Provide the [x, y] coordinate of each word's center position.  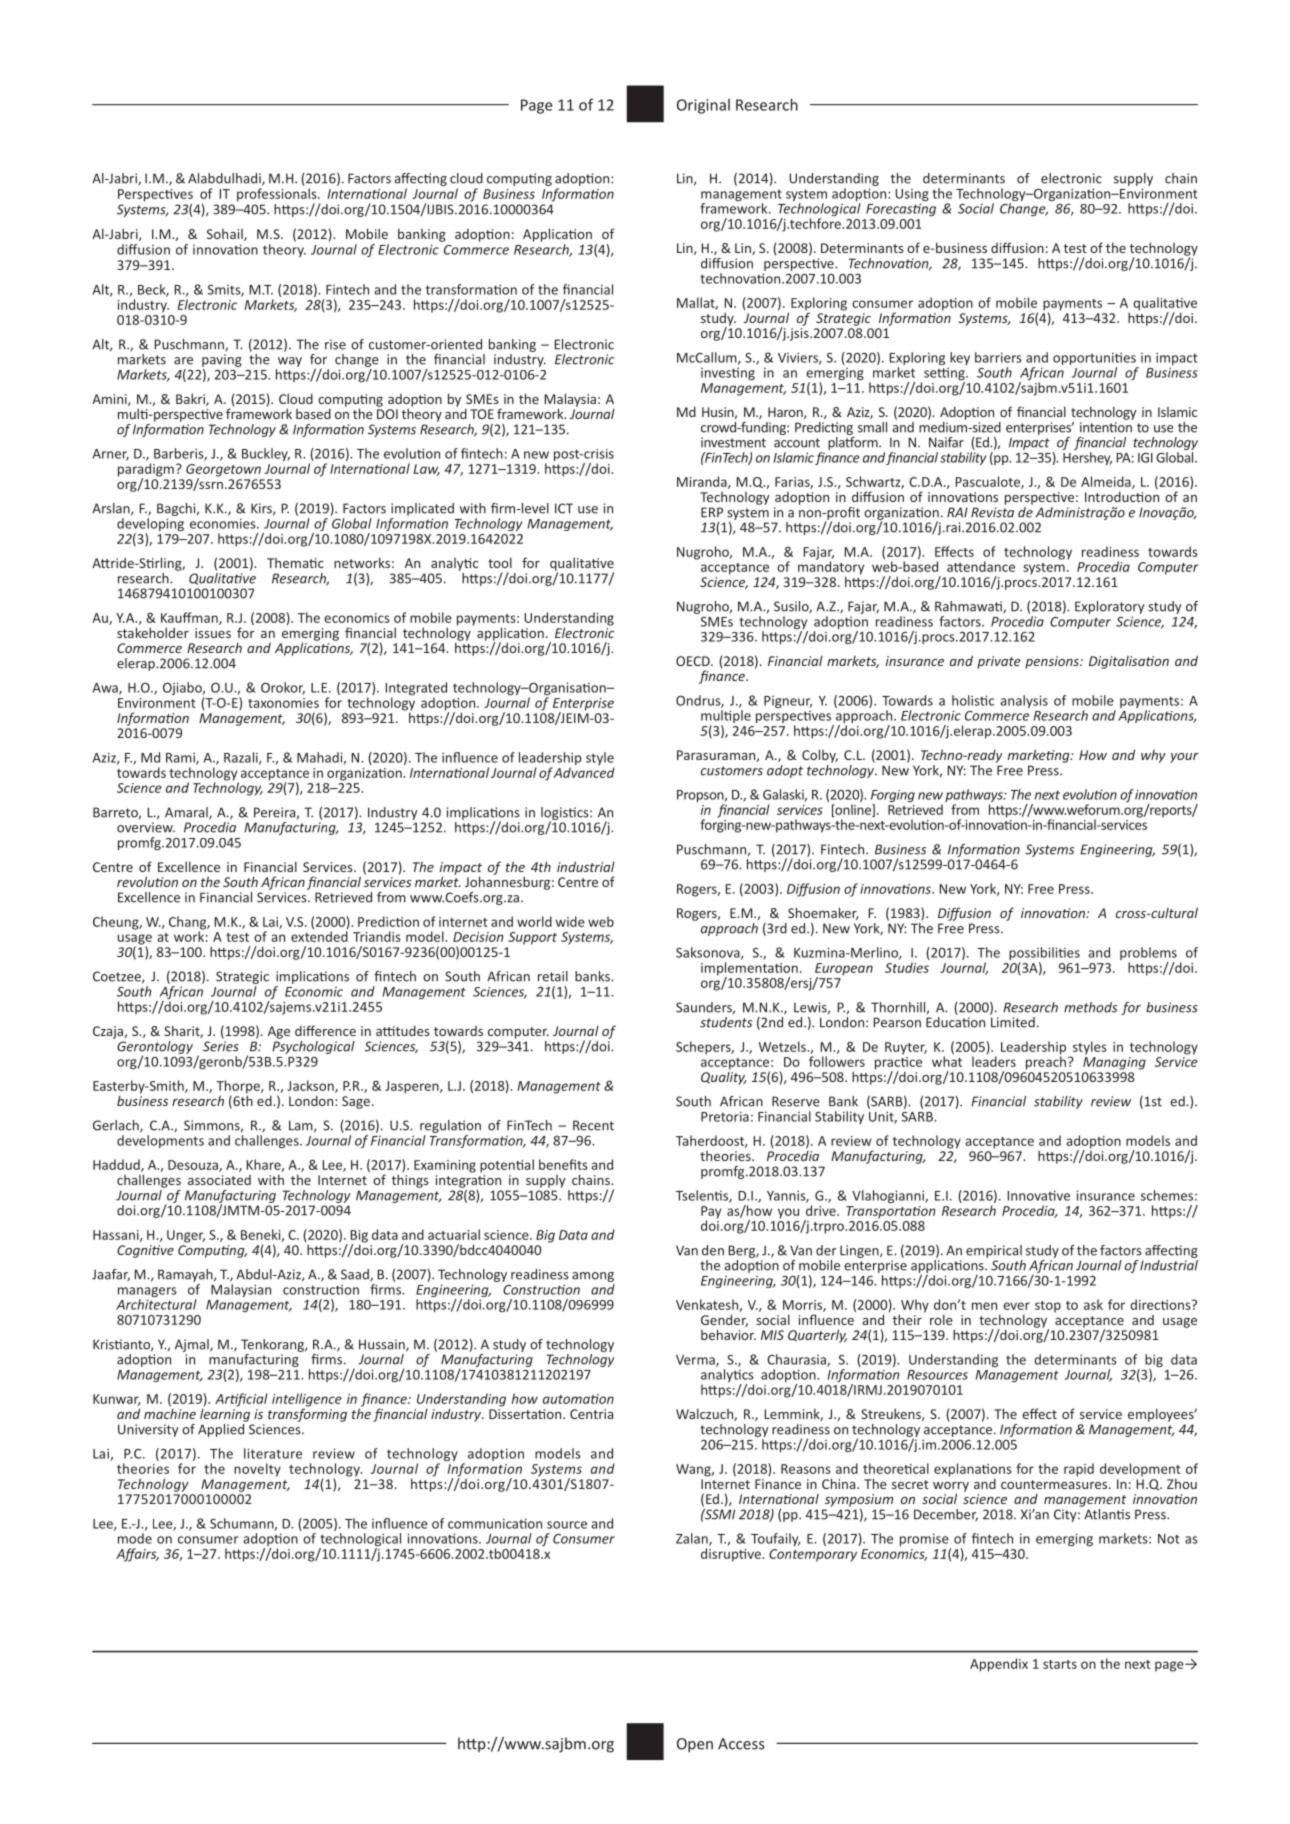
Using [912, 196]
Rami [181, 758]
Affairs [137, 1555]
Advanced [584, 772]
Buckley [266, 454]
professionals [278, 196]
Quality [723, 1077]
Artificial [241, 1400]
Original [703, 106]
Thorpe [239, 1088]
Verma [696, 1361]
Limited [1012, 1021]
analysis [1024, 701]
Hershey [1087, 458]
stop [1048, 1307]
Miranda [703, 482]
